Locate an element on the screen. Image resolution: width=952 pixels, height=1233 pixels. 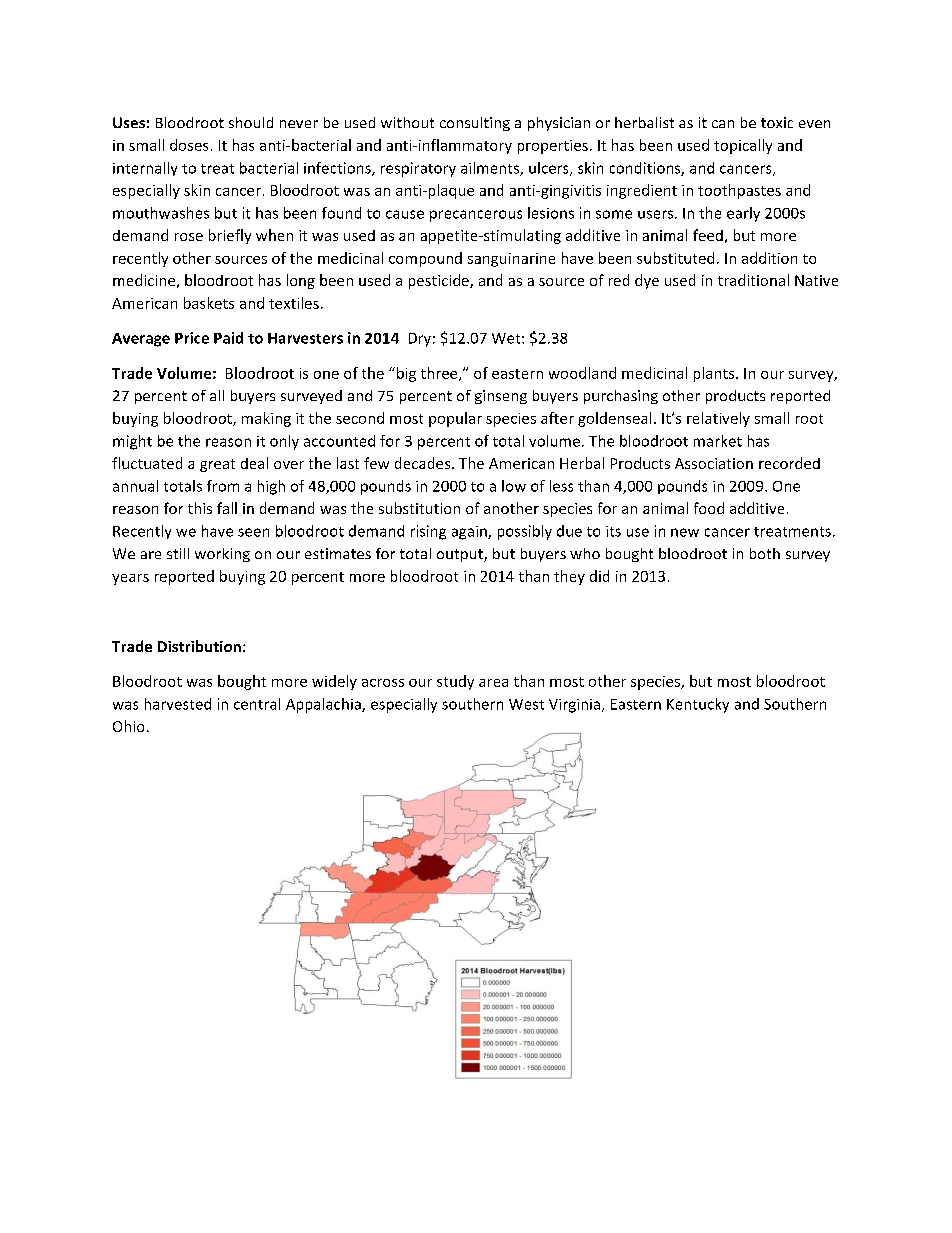
topically is located at coordinates (743, 146).
